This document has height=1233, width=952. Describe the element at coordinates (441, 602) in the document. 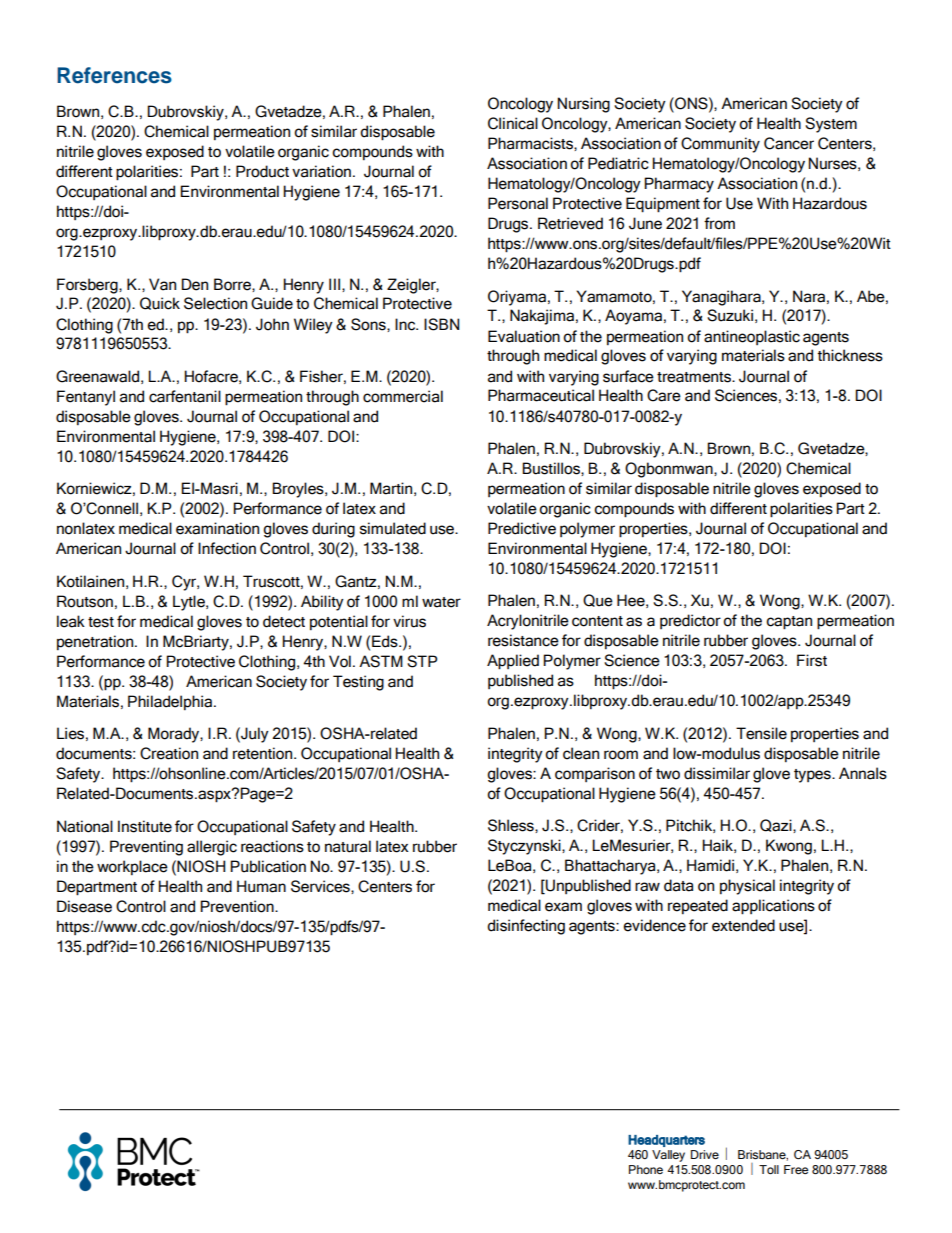

I see `water` at that location.
